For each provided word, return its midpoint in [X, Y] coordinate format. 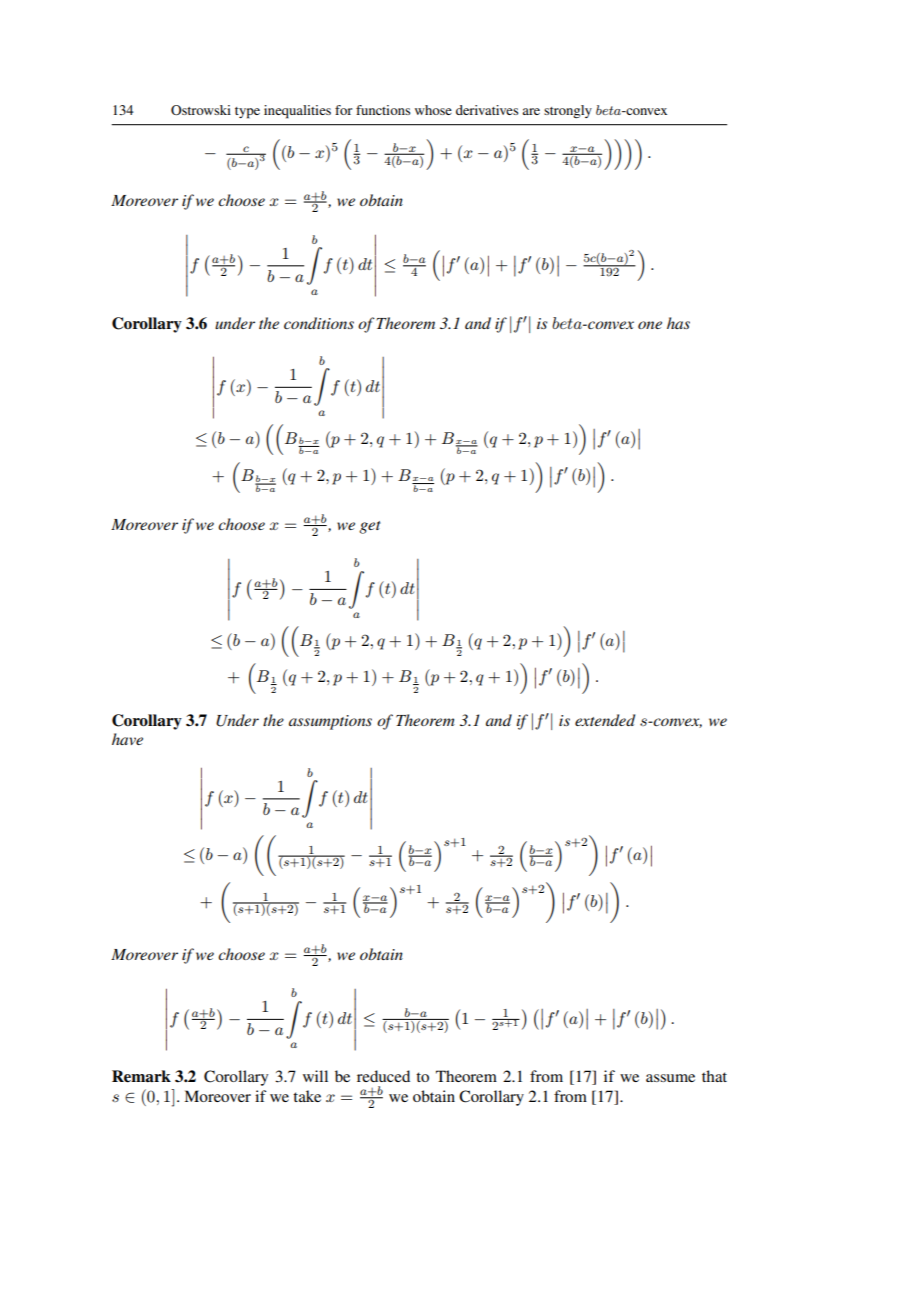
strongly [568, 111]
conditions [319, 323]
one [650, 325]
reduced [383, 1076]
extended [605, 720]
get [370, 527]
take [307, 1096]
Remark [141, 1076]
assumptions [330, 722]
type [247, 113]
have [127, 739]
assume [670, 1078]
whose [433, 110]
